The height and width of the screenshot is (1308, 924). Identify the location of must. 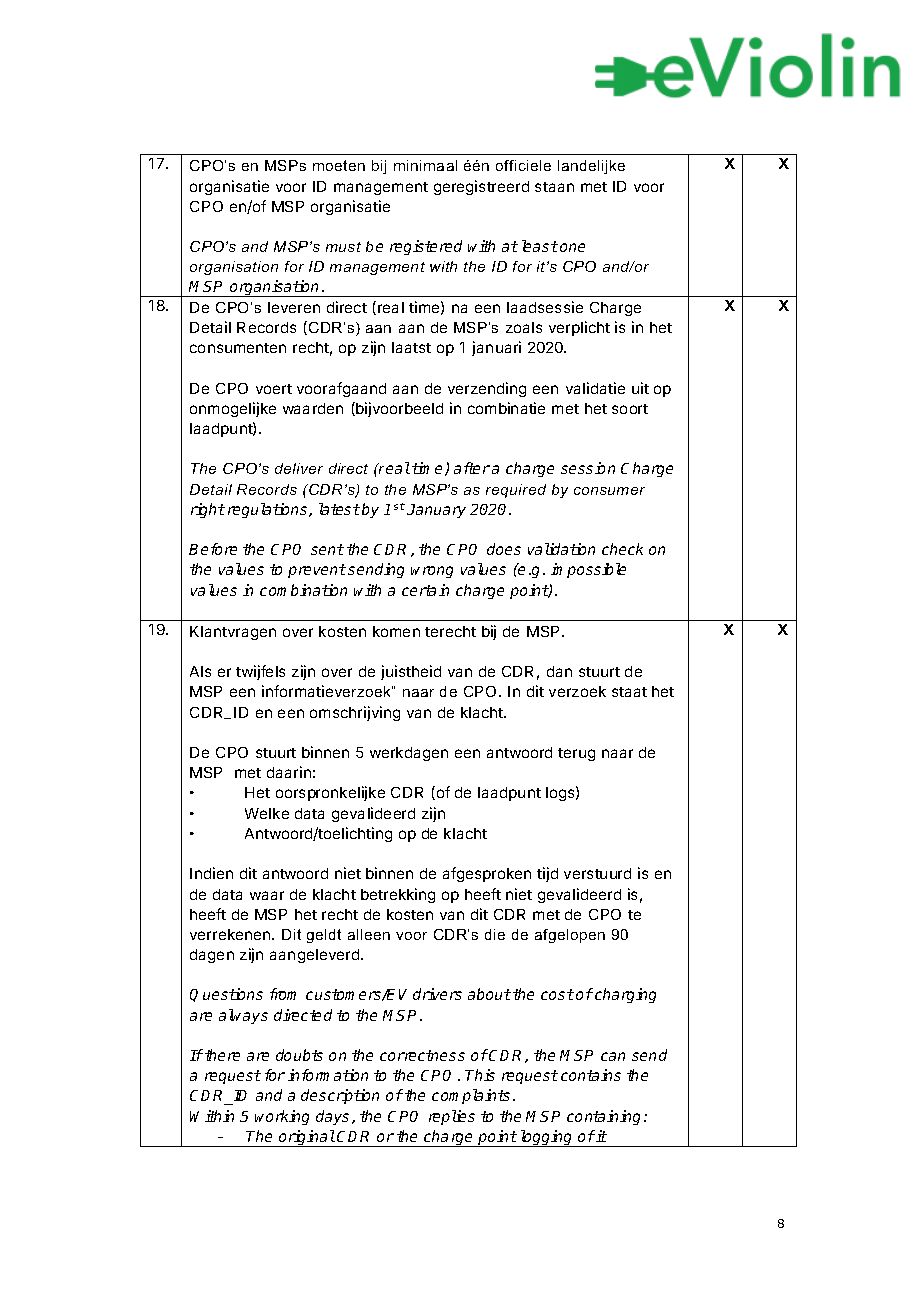
(343, 247).
